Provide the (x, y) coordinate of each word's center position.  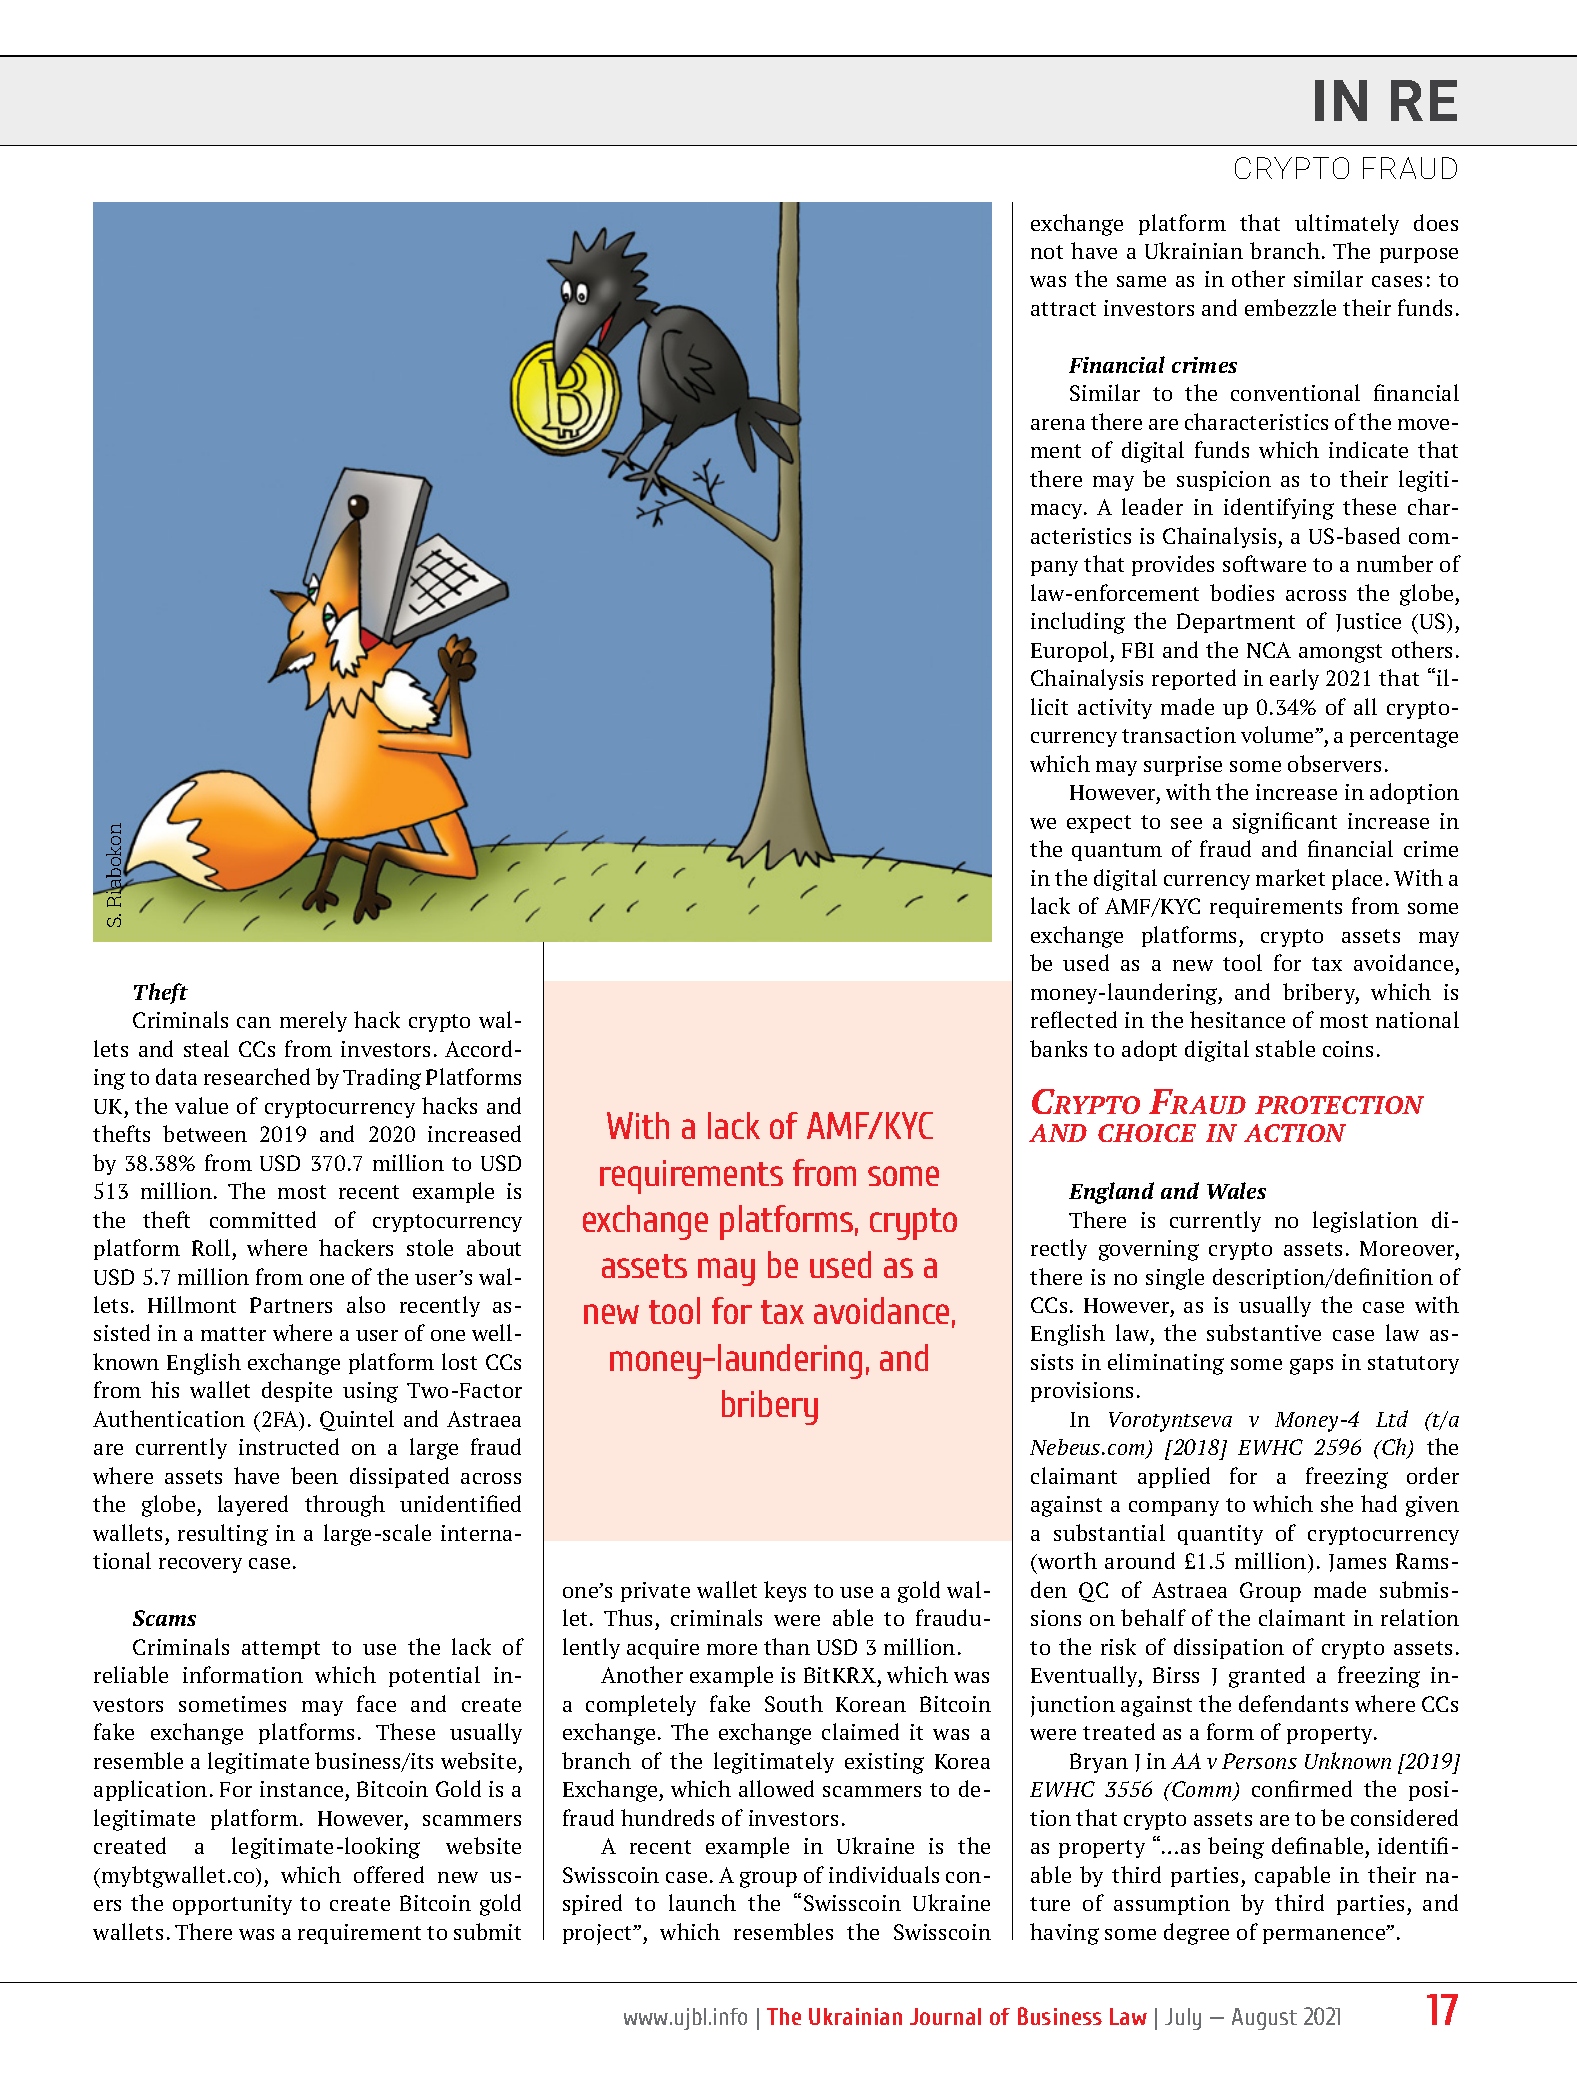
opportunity (232, 1905)
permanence (1325, 1935)
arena (1058, 424)
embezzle (1290, 307)
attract (1063, 309)
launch (702, 1902)
